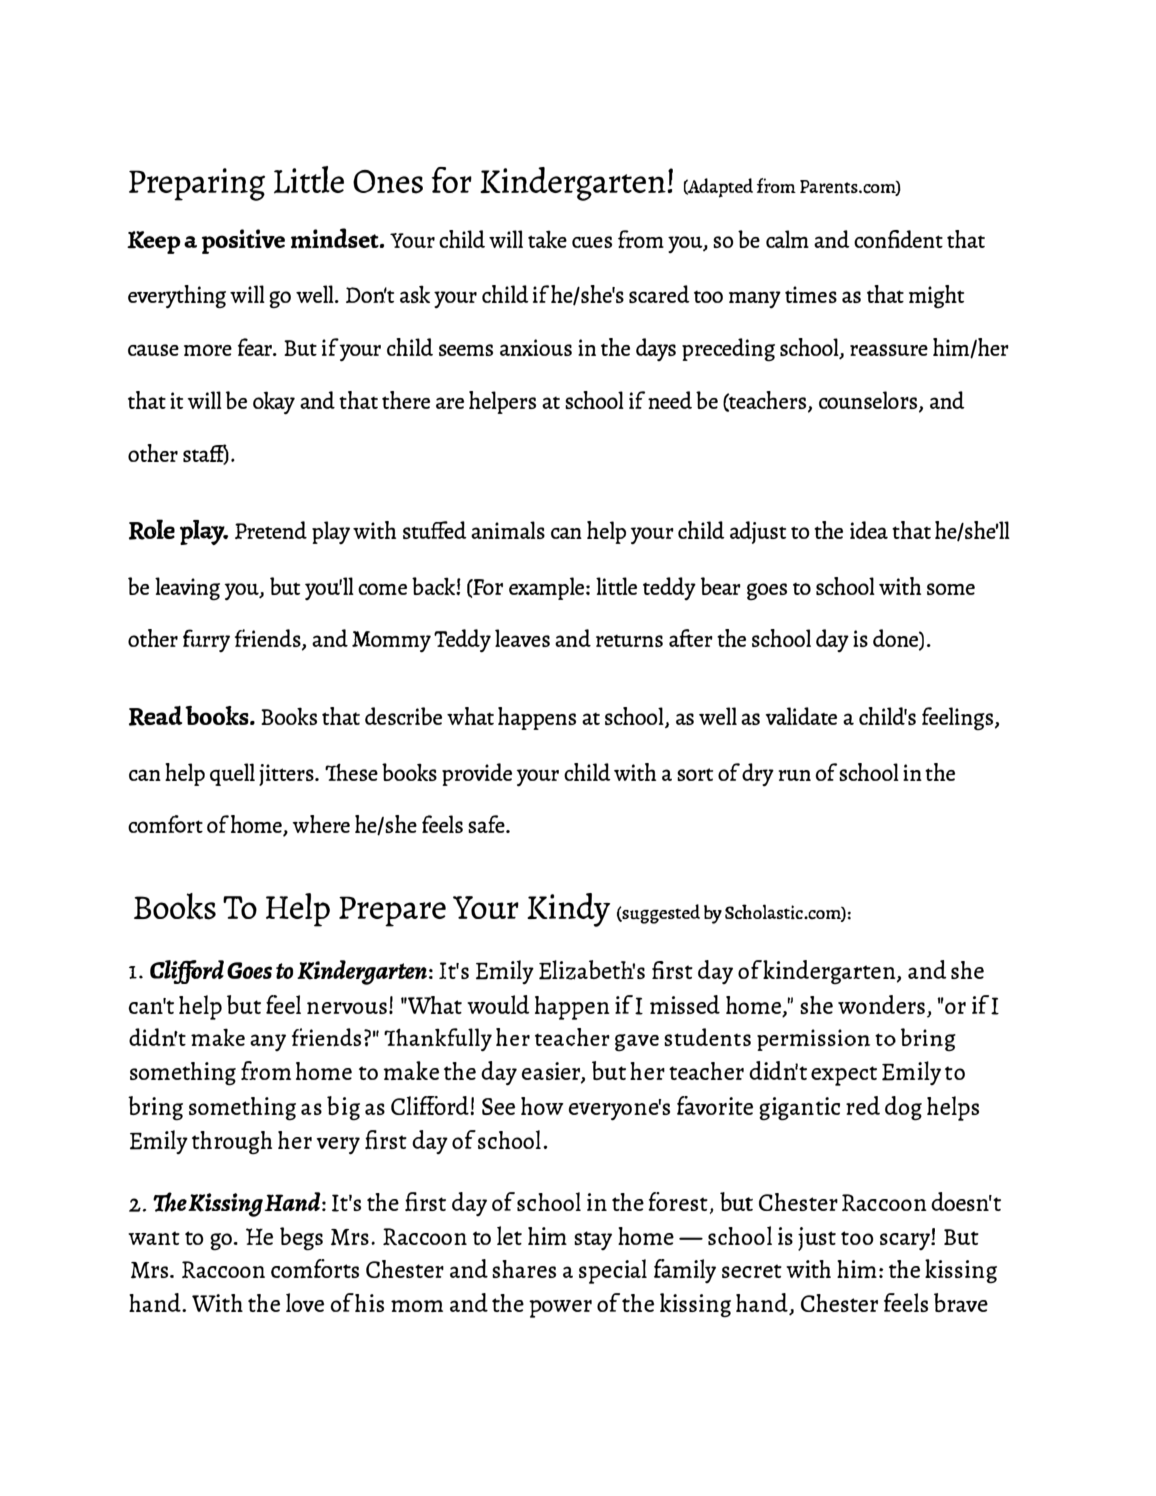 The height and width of the image is (1496, 1156). Describe the element at coordinates (801, 716) in the image. I see `validate` at that location.
